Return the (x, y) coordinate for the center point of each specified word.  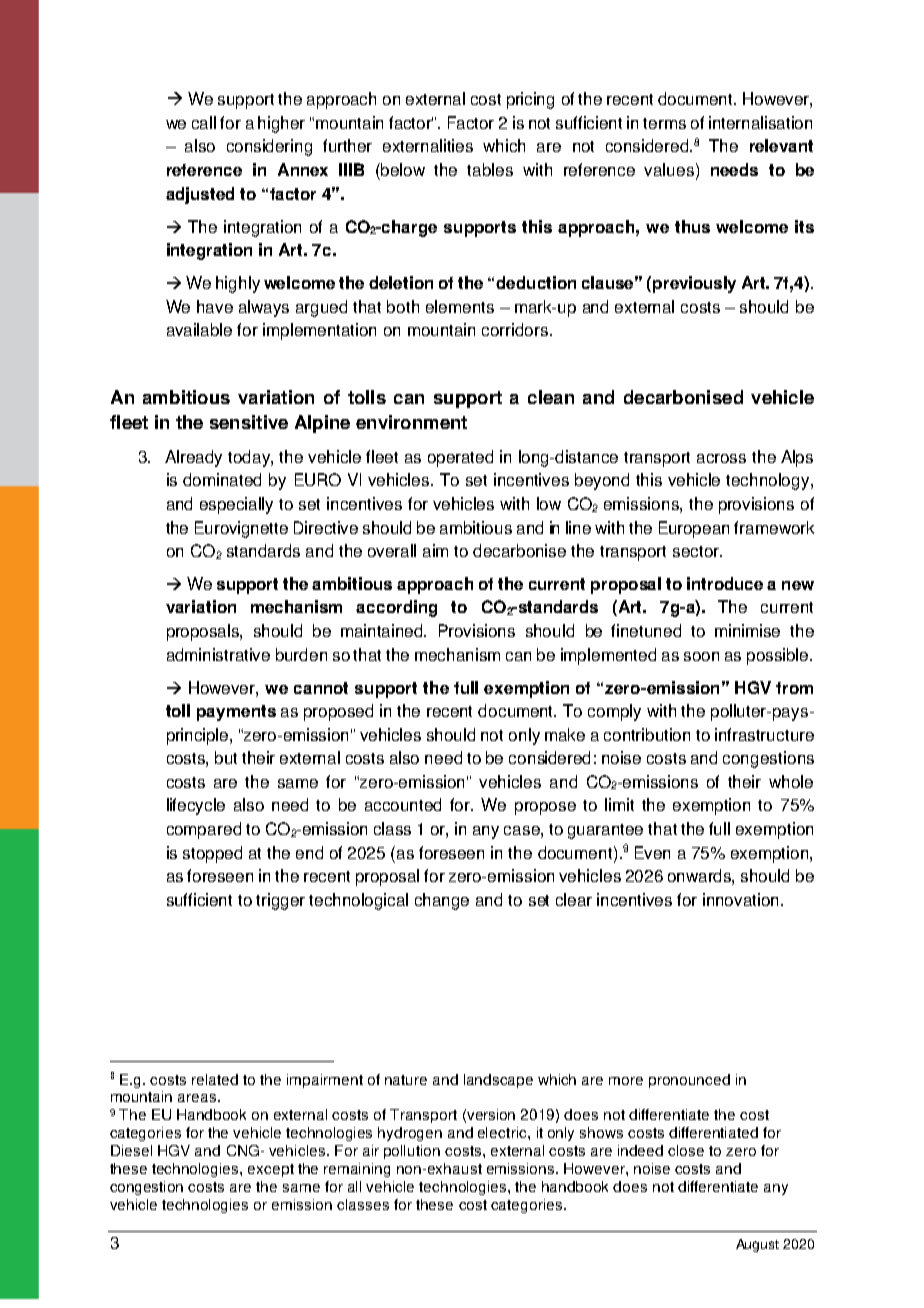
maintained (383, 630)
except (271, 1170)
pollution (412, 1152)
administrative (218, 654)
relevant (781, 145)
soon (701, 656)
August (757, 1245)
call (204, 122)
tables (490, 169)
